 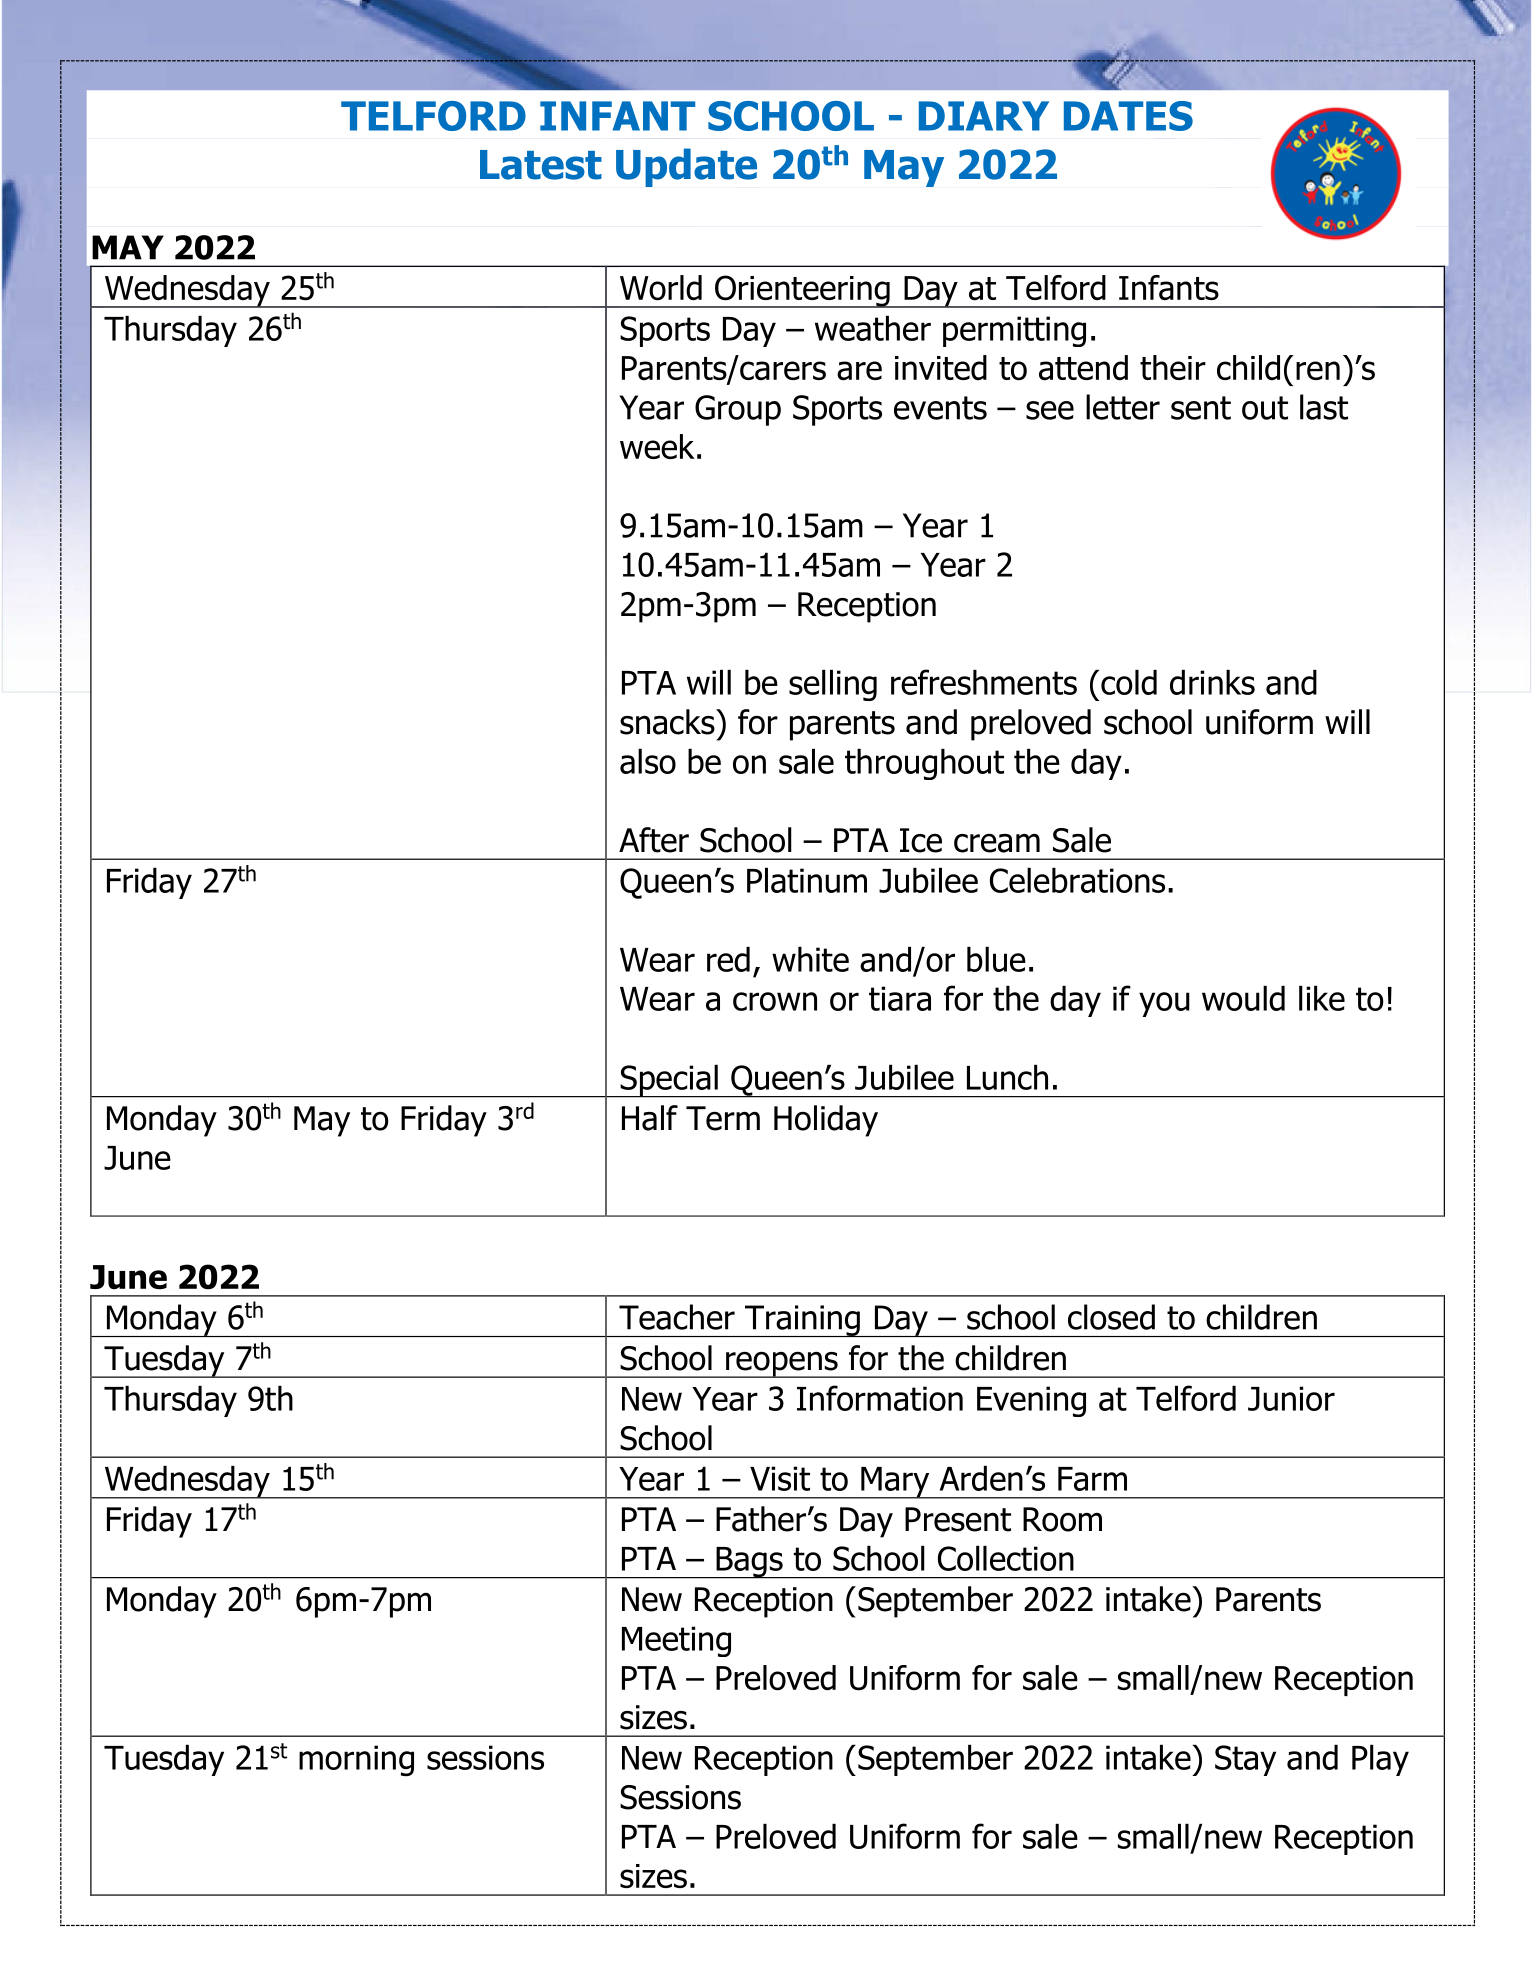 What do you see at coordinates (1212, 682) in the screenshot?
I see `drinks` at bounding box center [1212, 682].
